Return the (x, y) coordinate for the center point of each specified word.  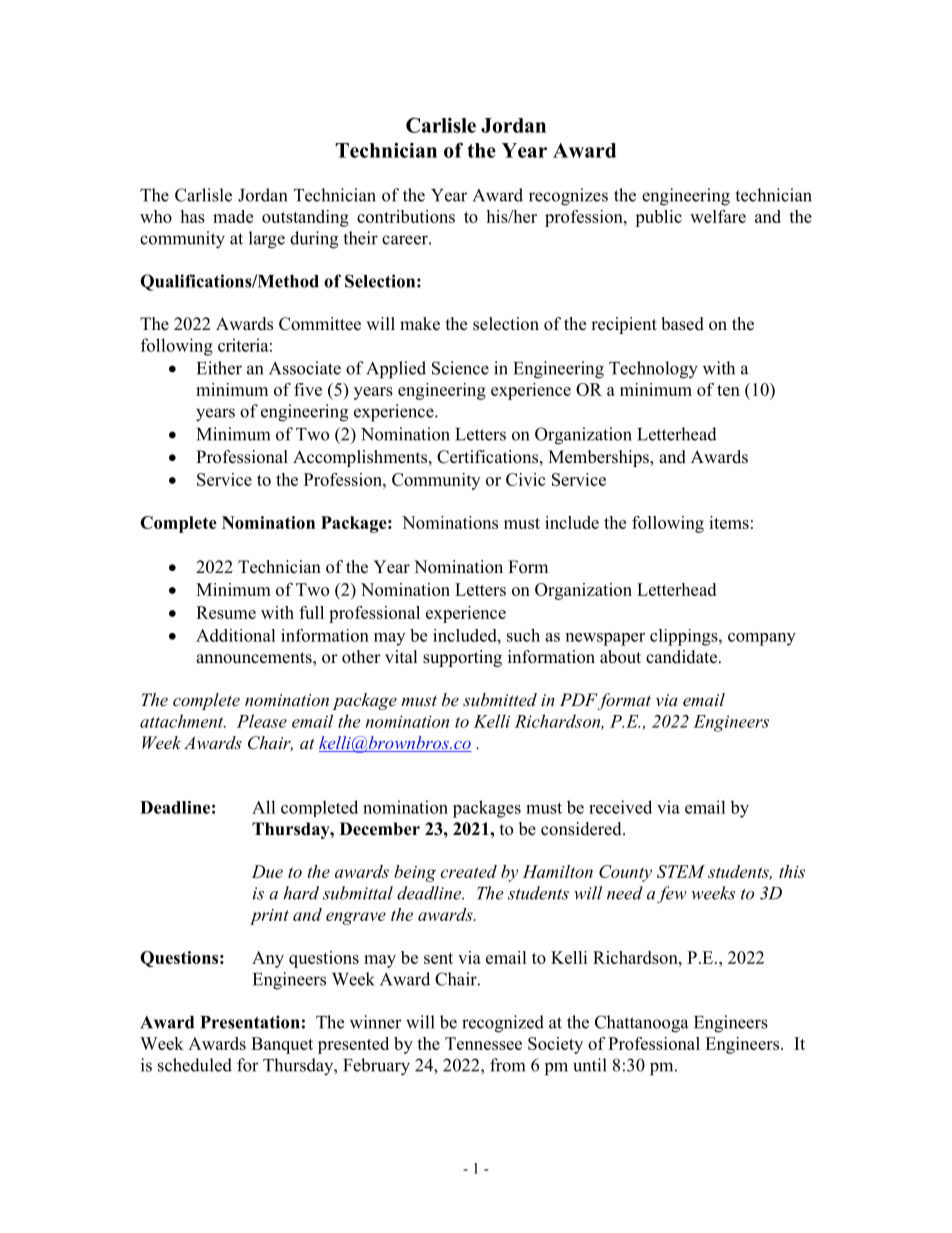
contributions (406, 216)
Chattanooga (641, 1024)
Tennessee (483, 1043)
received (620, 807)
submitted (500, 699)
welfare (718, 216)
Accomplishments (361, 458)
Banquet (282, 1045)
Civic (525, 479)
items (729, 522)
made (233, 216)
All (264, 807)
